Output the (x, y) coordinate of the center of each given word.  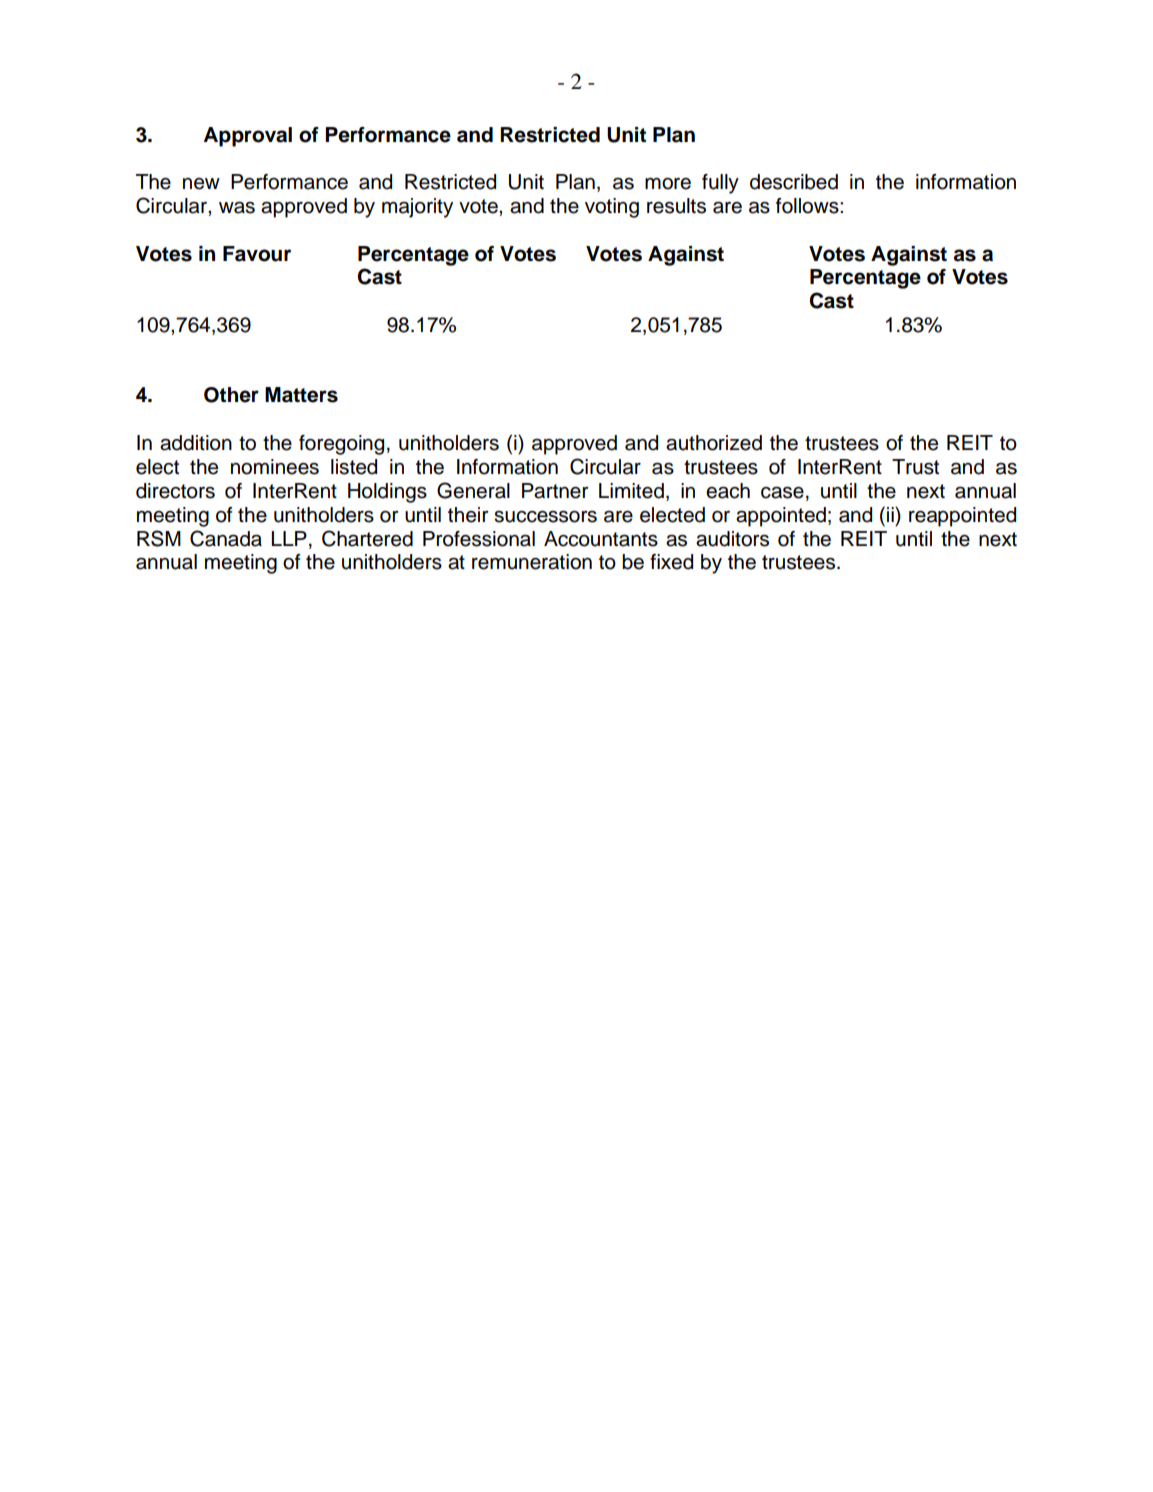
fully (720, 184)
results (676, 206)
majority (417, 208)
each (728, 491)
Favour (257, 254)
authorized (714, 443)
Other (231, 395)
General (473, 490)
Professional (479, 539)
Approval (248, 137)
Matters (301, 395)
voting (612, 208)
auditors (732, 539)
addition (196, 443)
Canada (226, 538)
